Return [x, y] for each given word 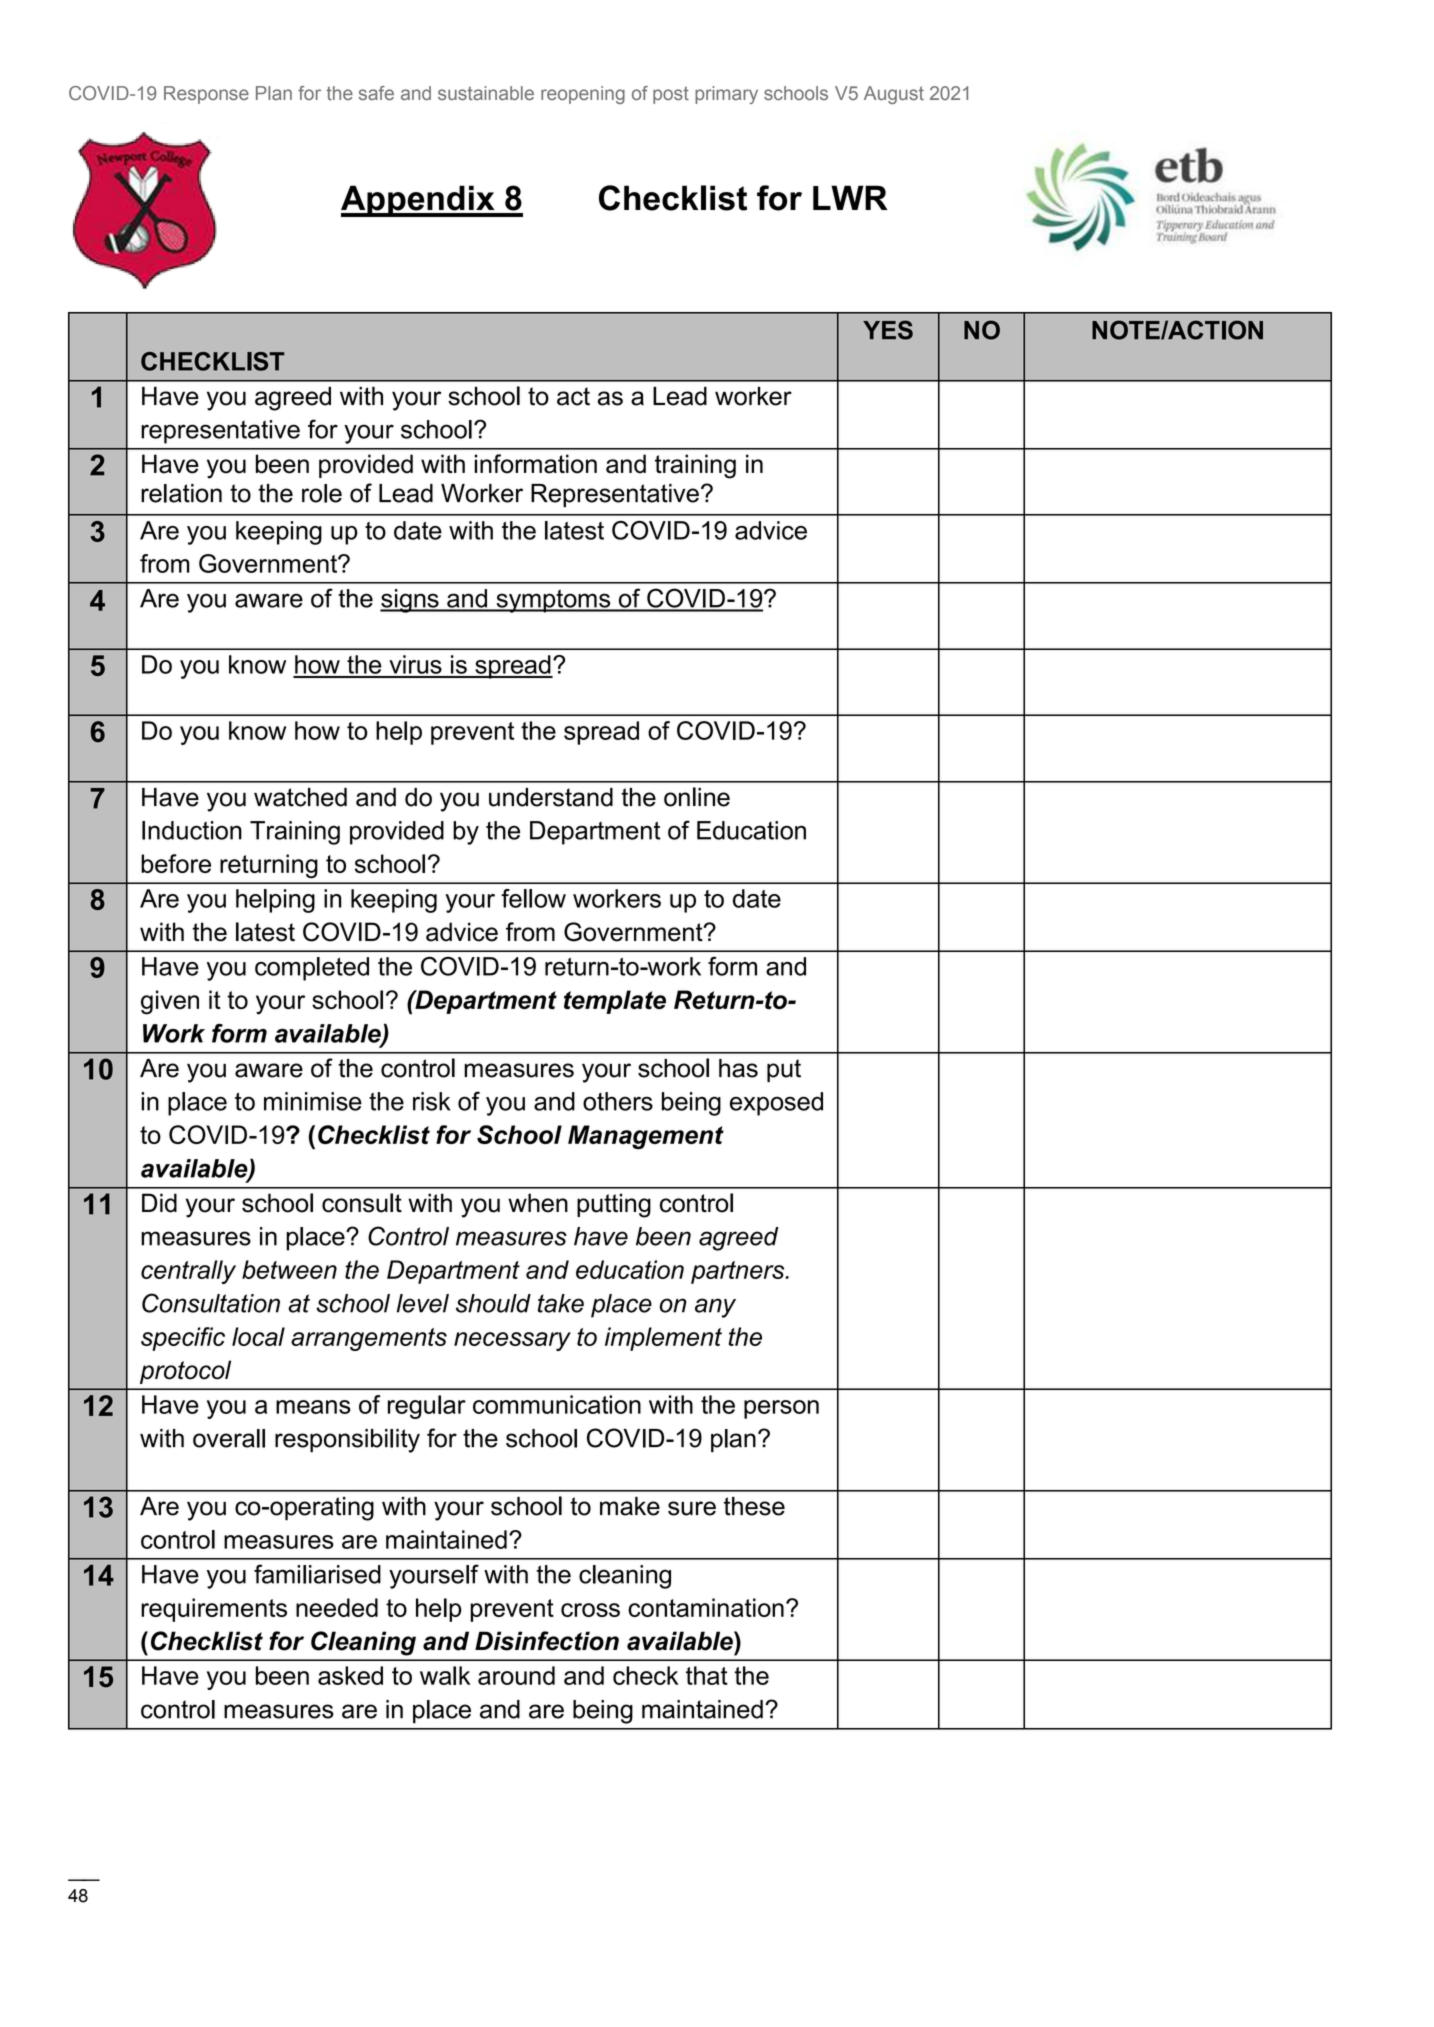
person [781, 1409]
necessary [512, 1341]
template [615, 1002]
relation [181, 493]
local [258, 1336]
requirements [214, 1610]
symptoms [553, 601]
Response [206, 95]
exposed [776, 1104]
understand [551, 797]
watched [300, 797]
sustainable [486, 93]
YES [888, 330]
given [170, 1002]
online [697, 797]
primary [726, 95]
